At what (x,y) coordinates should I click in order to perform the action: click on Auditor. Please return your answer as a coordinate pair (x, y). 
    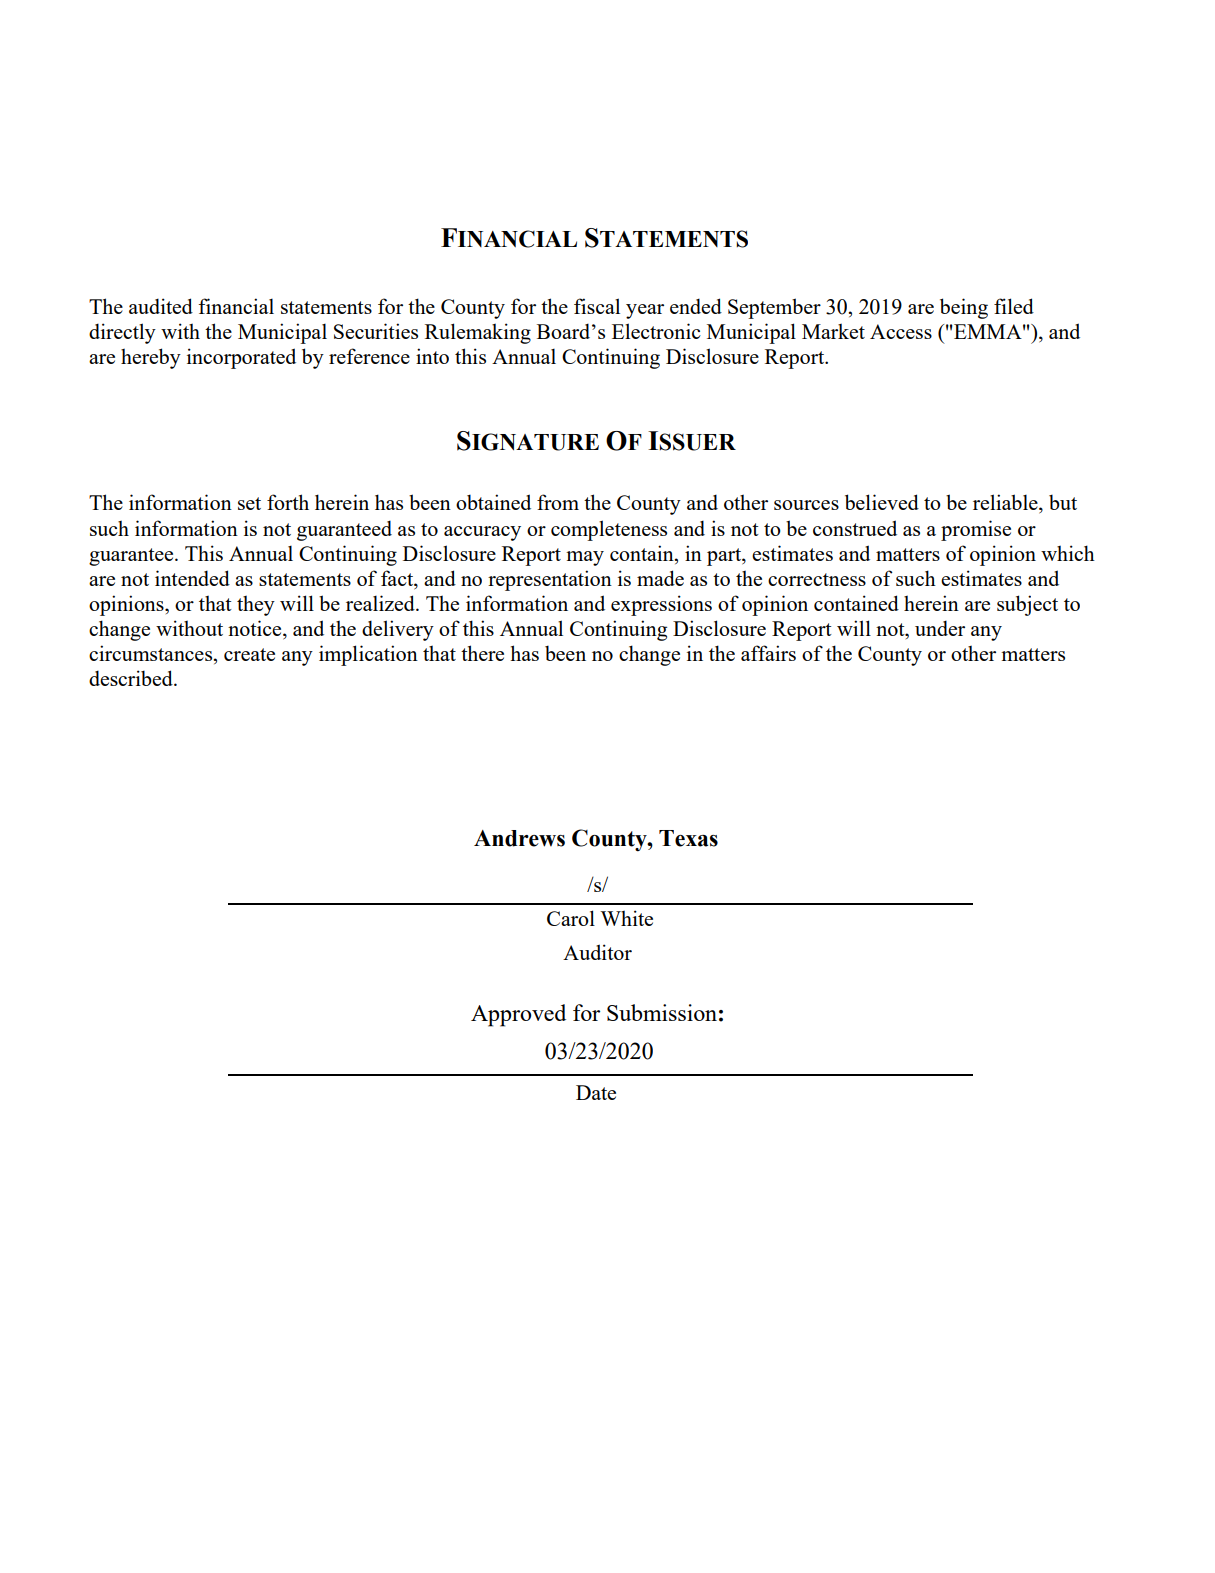
    Looking at the image, I should click on (597, 952).
